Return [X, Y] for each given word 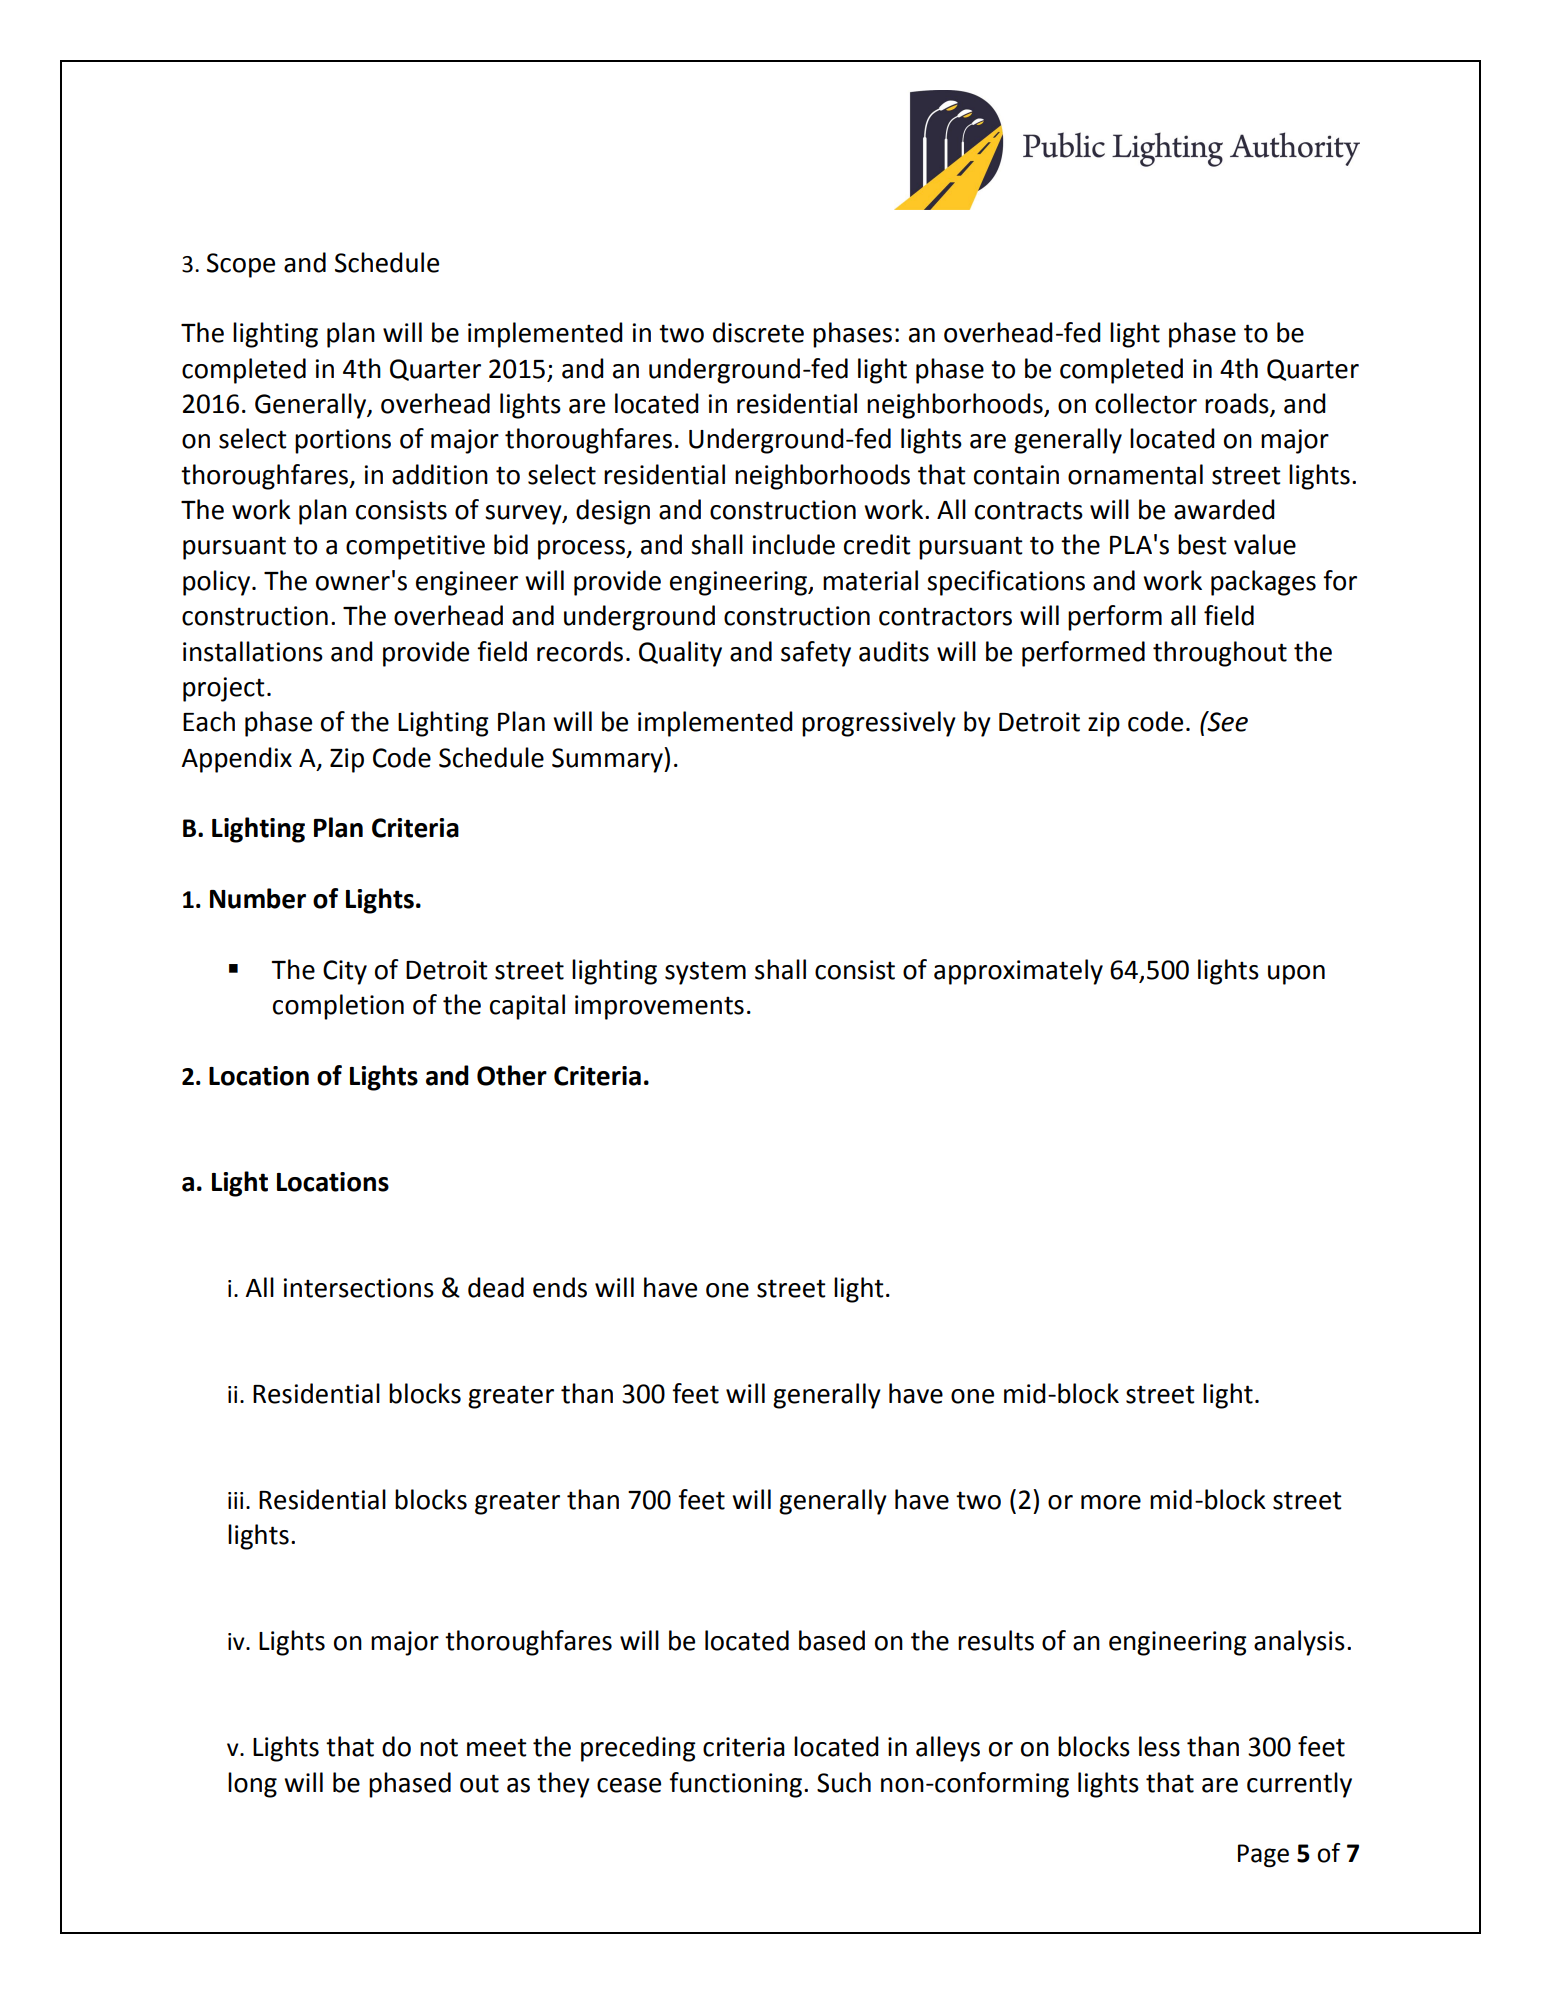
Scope [241, 265]
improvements [659, 1007]
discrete [758, 332]
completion [338, 1007]
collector [1146, 403]
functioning [737, 1785]
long [252, 1785]
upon [1296, 975]
